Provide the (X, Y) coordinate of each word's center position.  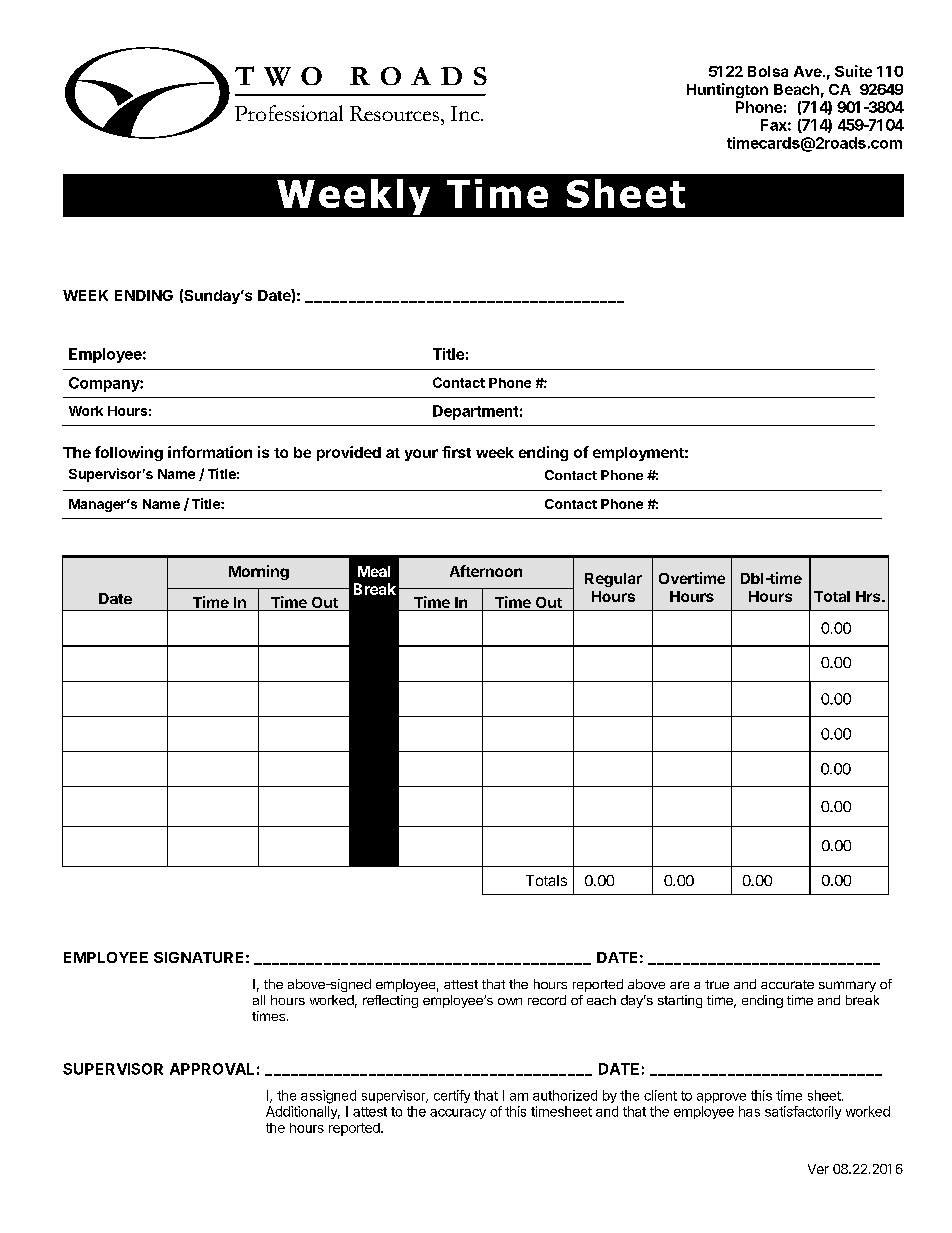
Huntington (727, 90)
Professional (289, 113)
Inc (466, 113)
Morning (259, 572)
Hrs (869, 596)
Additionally (303, 1112)
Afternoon (486, 571)
